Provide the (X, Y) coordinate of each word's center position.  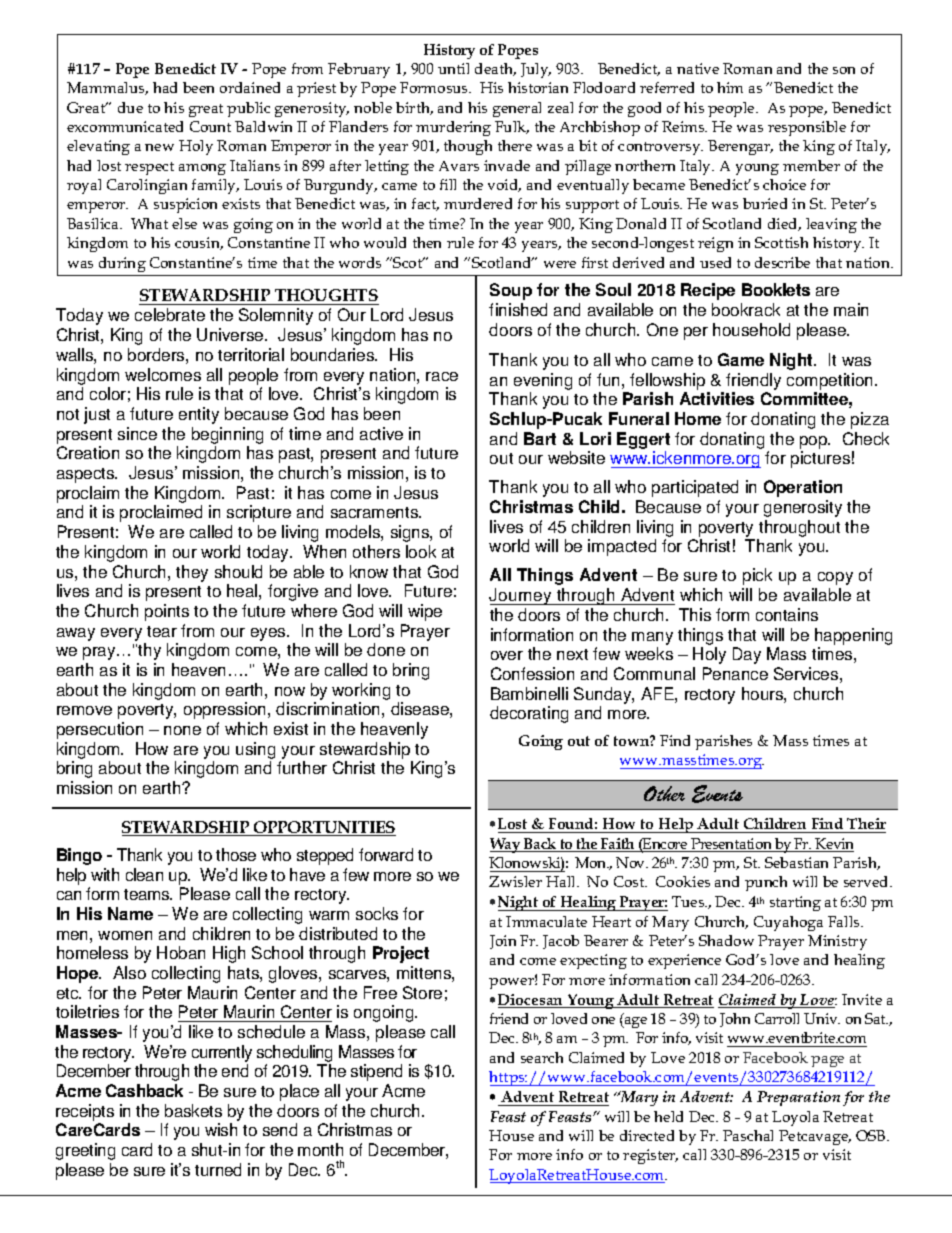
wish (221, 1129)
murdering (453, 128)
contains (787, 614)
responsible (807, 128)
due (130, 107)
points (167, 612)
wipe (425, 612)
